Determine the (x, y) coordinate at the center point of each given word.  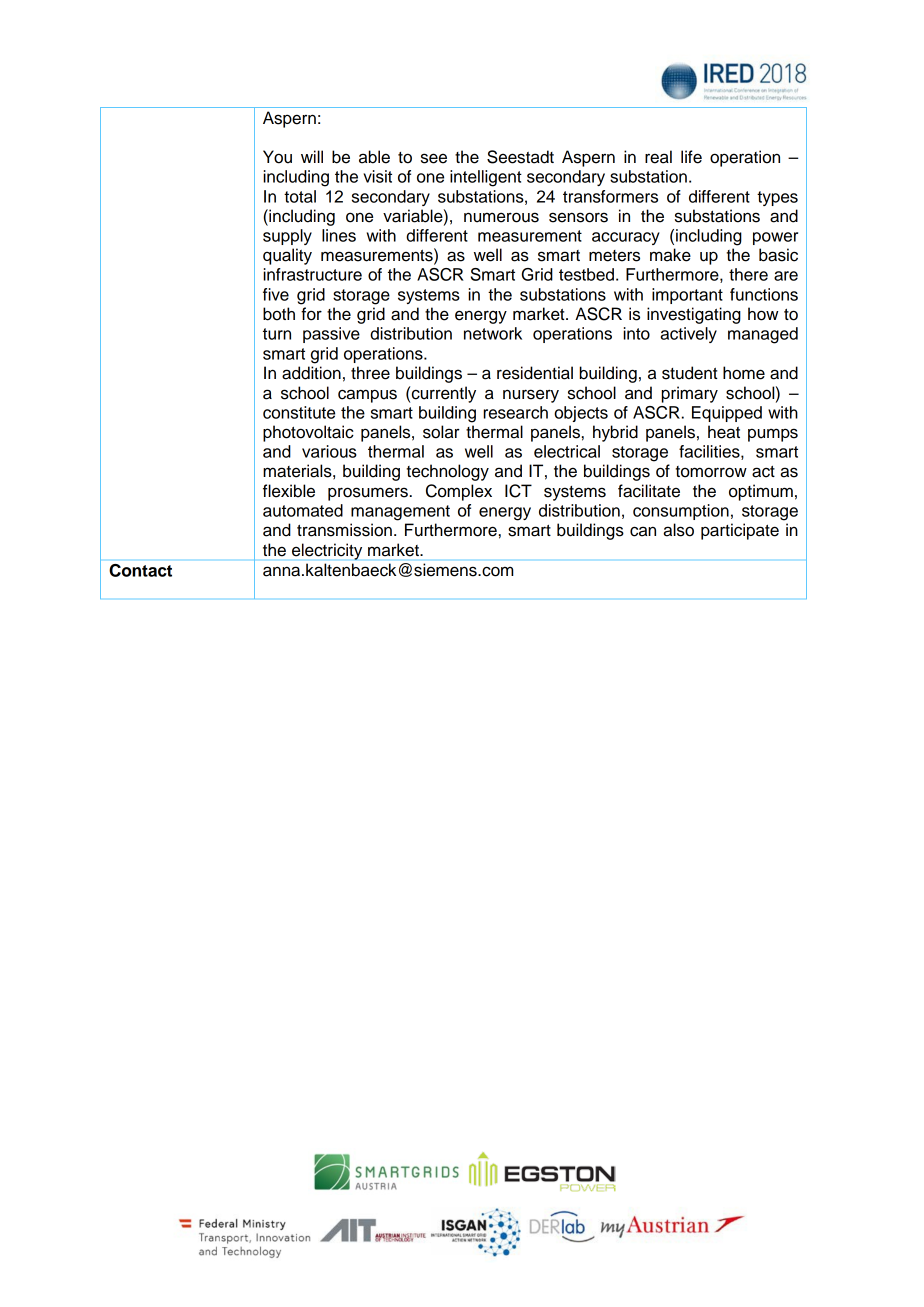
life (691, 157)
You (277, 157)
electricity (327, 551)
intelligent (486, 178)
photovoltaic (308, 433)
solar (441, 432)
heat (724, 432)
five (276, 294)
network (493, 333)
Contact (141, 570)
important (687, 296)
